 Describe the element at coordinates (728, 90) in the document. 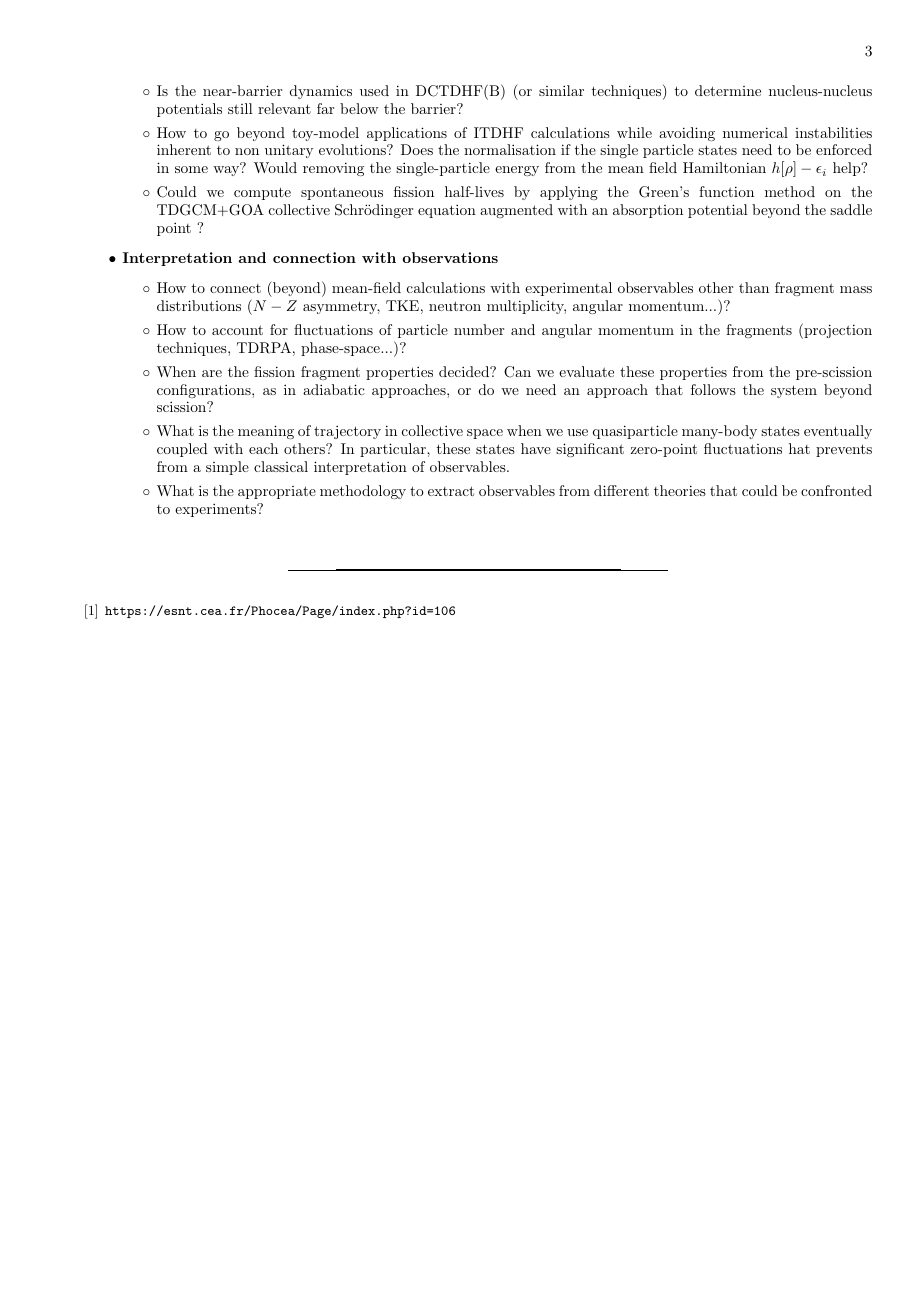

I see `determine` at that location.
